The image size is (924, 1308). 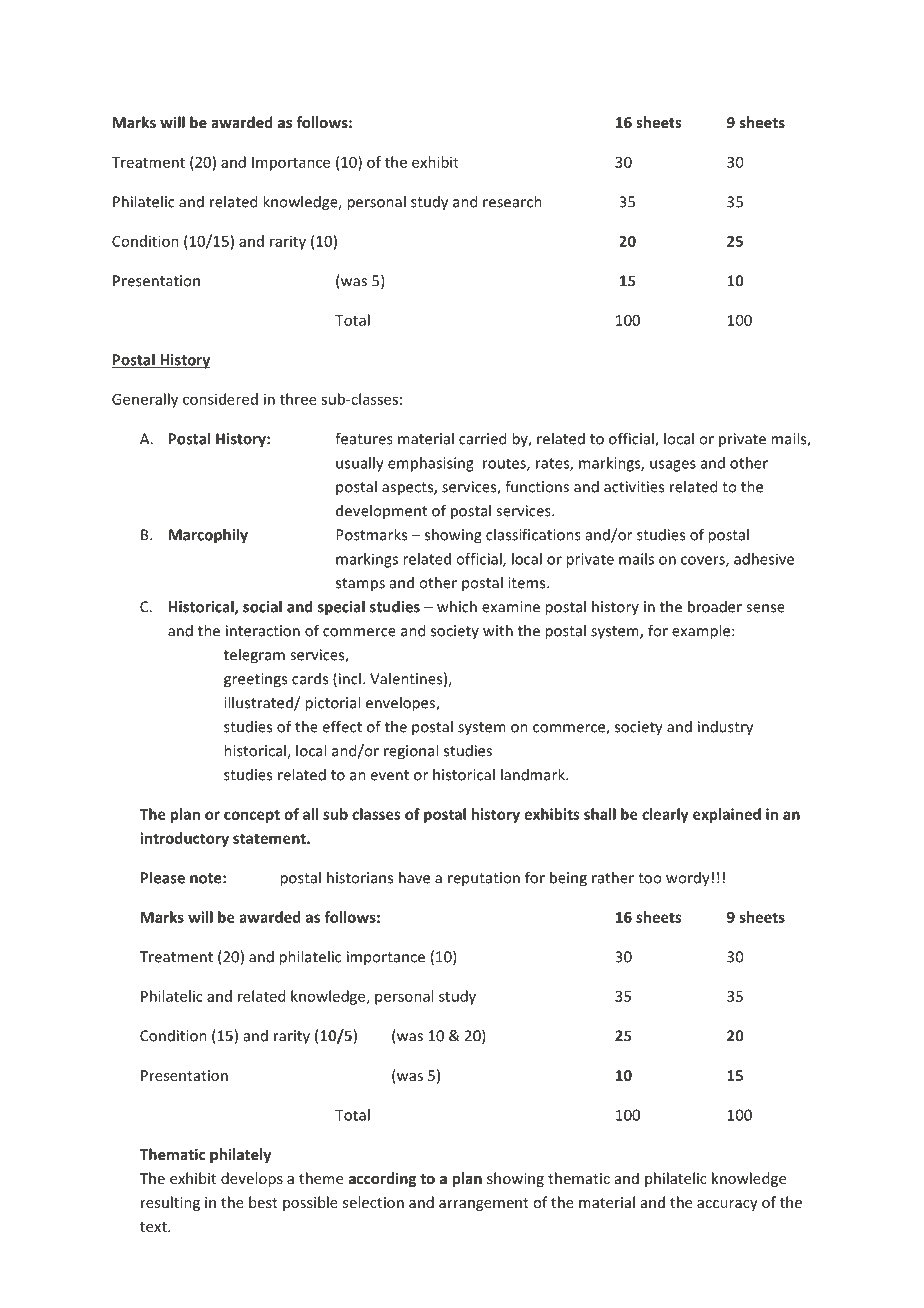 I want to click on considered, so click(x=220, y=399).
